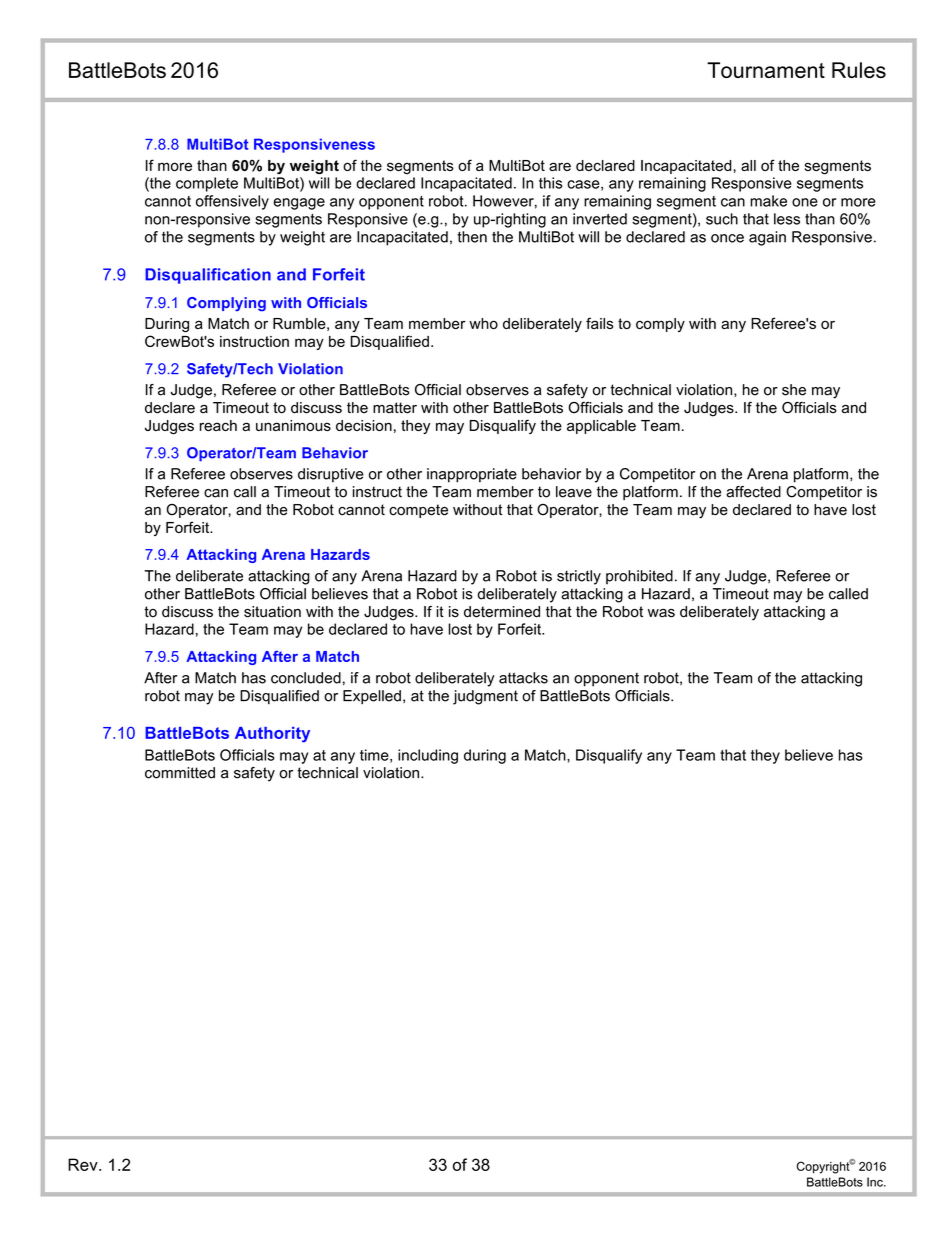  What do you see at coordinates (272, 612) in the screenshot?
I see `situation` at bounding box center [272, 612].
